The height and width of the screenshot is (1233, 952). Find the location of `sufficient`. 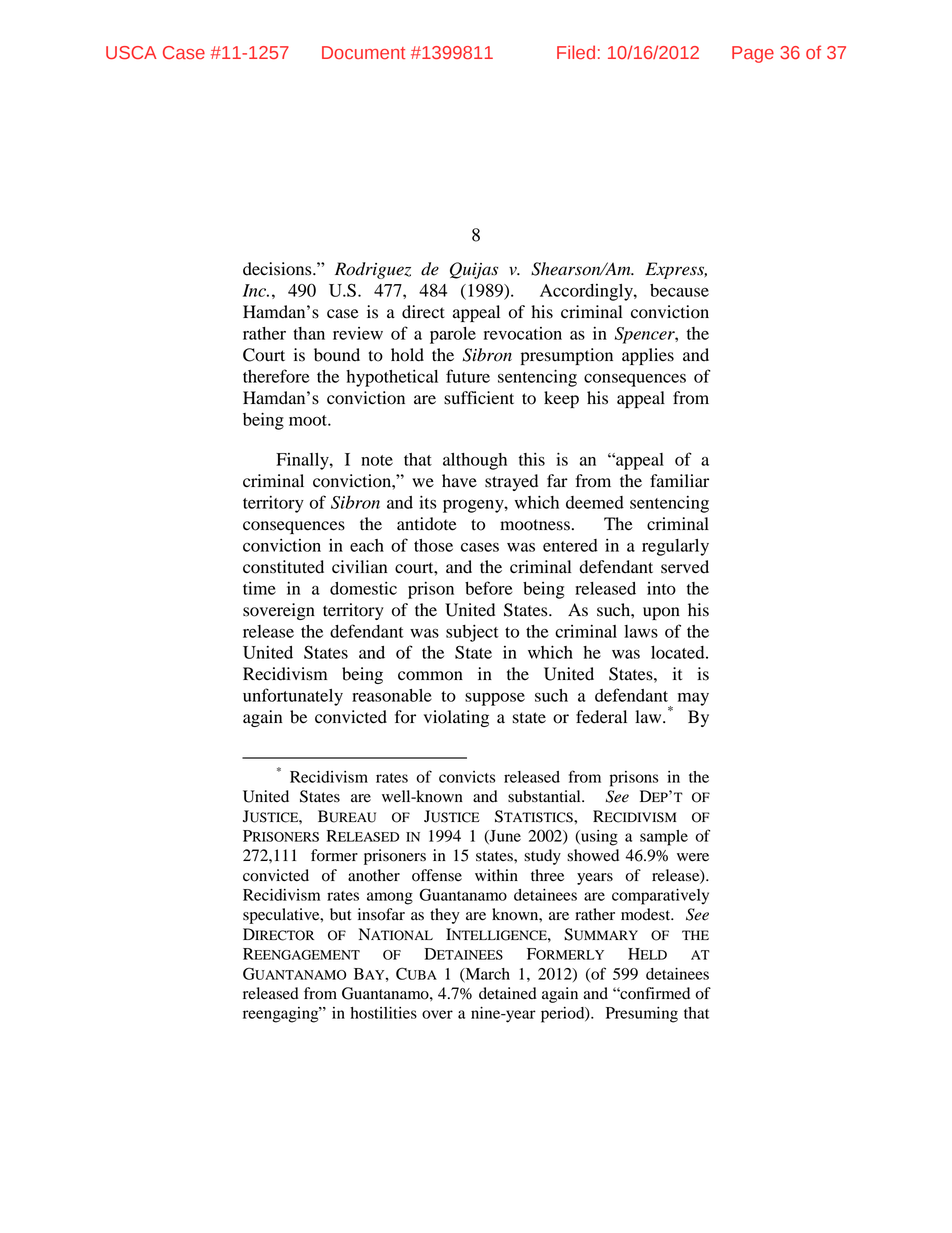

sufficient is located at coordinates (479, 398).
